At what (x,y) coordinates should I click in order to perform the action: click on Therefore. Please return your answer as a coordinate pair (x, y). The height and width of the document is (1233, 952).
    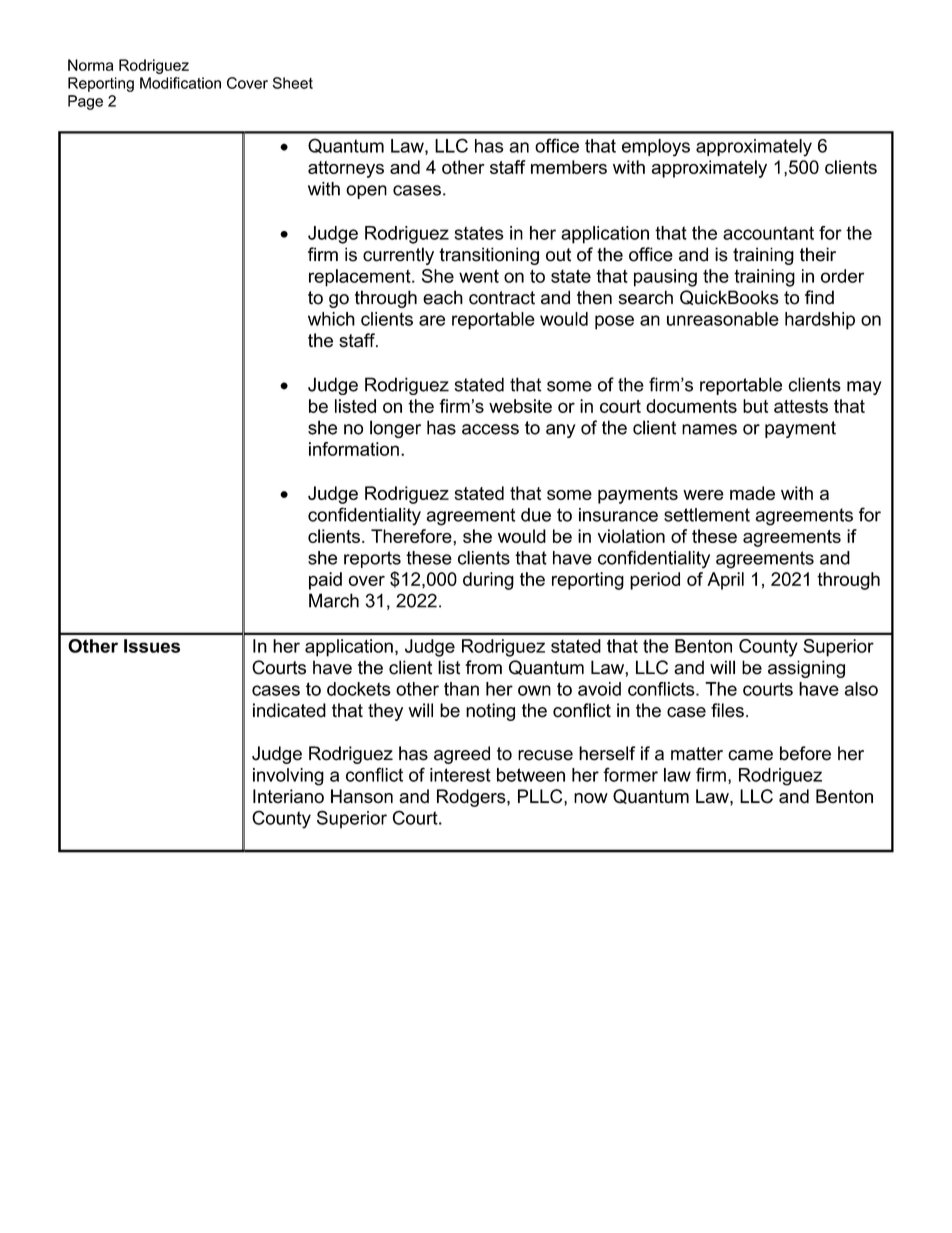
    Looking at the image, I should click on (412, 536).
